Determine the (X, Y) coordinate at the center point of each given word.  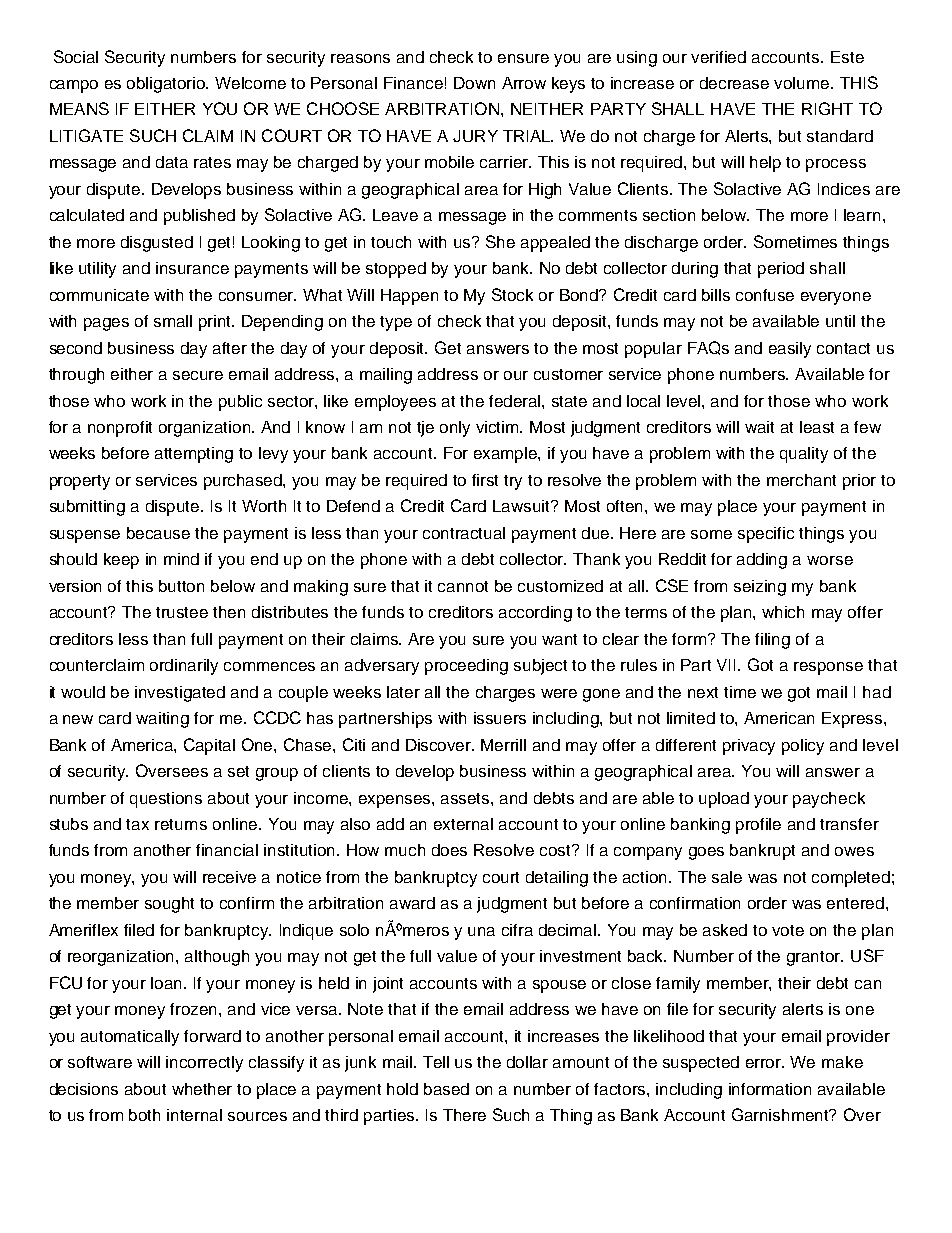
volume (803, 83)
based (446, 1089)
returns (181, 824)
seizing (760, 588)
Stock (512, 294)
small (173, 321)
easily (790, 350)
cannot (463, 586)
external (463, 824)
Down (474, 83)
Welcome (250, 83)
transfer (849, 824)
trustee (182, 612)
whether (202, 1089)
